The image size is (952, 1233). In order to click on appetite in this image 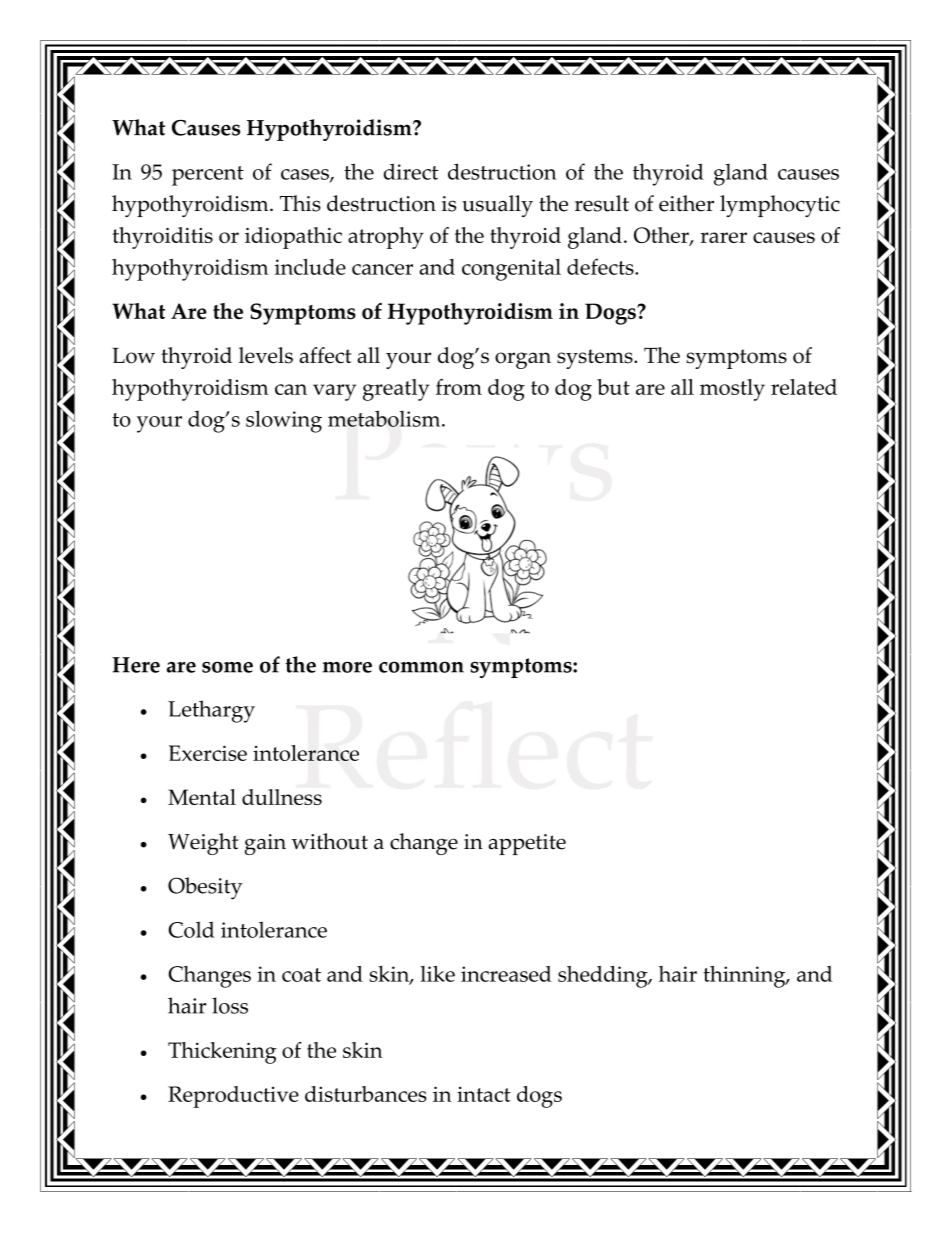, I will do `click(527, 844)`.
